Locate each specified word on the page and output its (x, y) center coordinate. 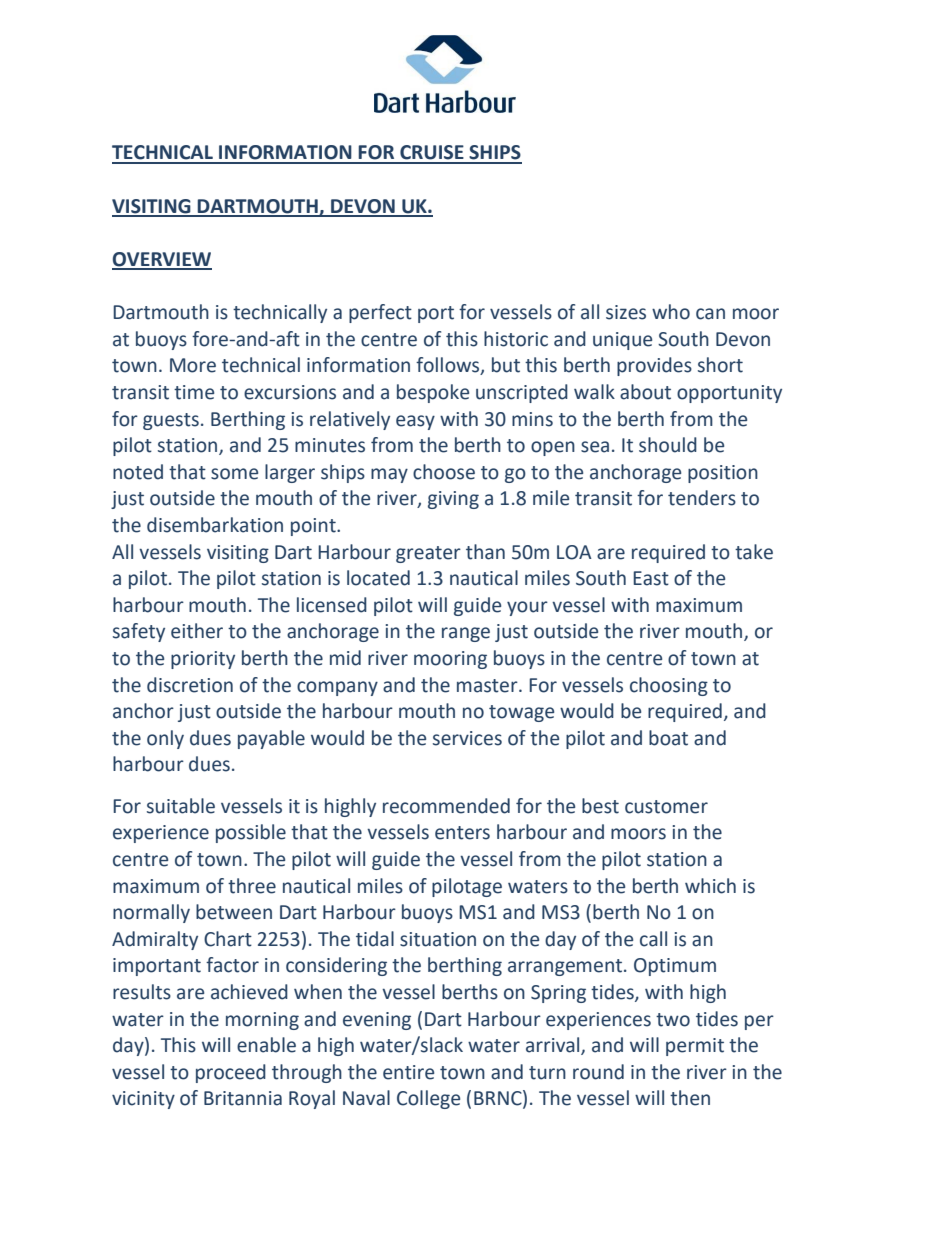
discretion (190, 685)
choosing (669, 686)
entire (408, 1072)
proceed (231, 1073)
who (671, 312)
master (488, 686)
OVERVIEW (162, 260)
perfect (380, 313)
